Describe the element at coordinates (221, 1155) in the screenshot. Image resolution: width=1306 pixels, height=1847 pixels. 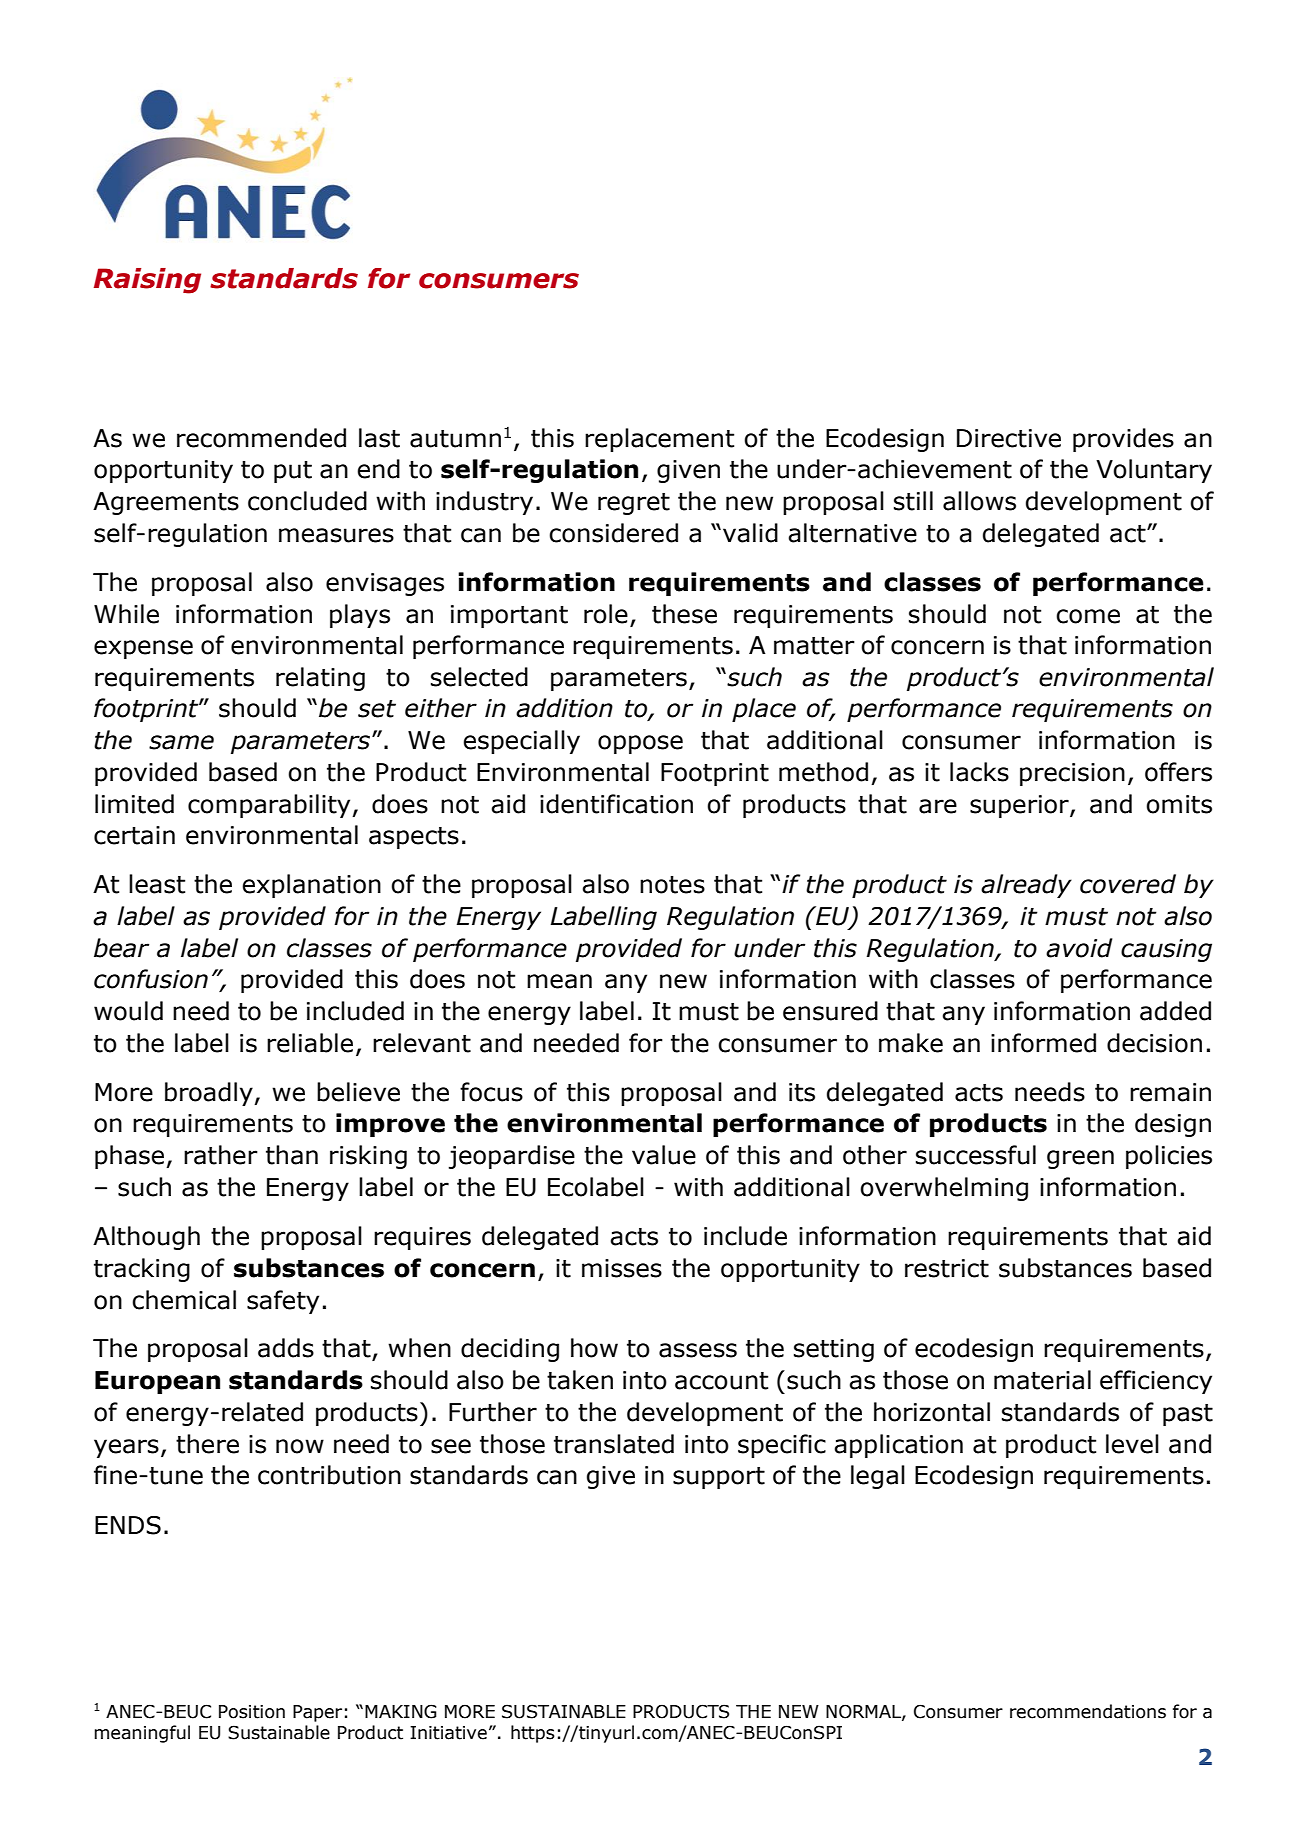
I see `rather` at that location.
